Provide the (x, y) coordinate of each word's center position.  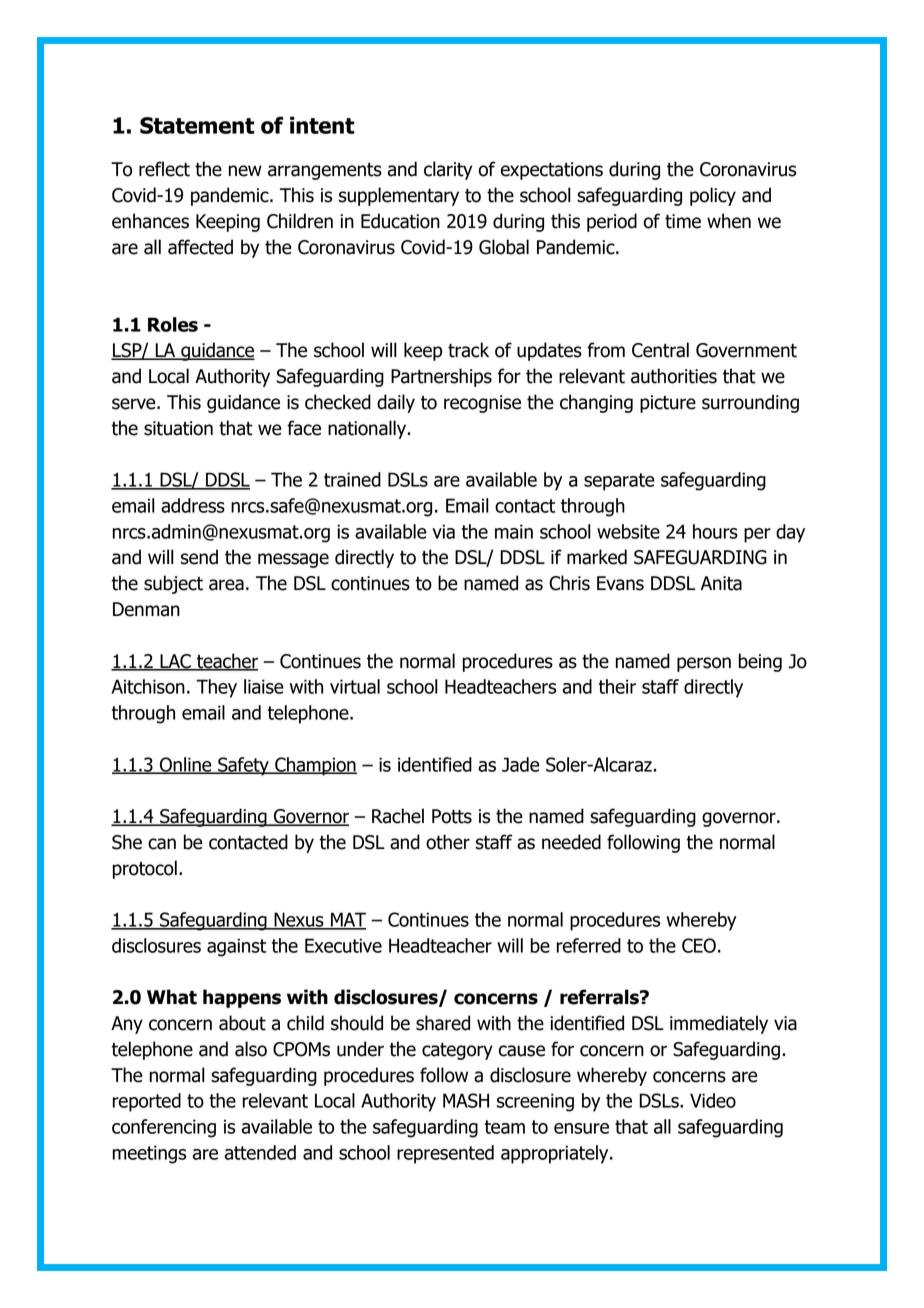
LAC (175, 662)
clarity (448, 170)
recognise (482, 404)
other (448, 842)
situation (178, 428)
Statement (197, 125)
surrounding (750, 403)
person (704, 664)
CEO (699, 945)
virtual (355, 686)
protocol (145, 869)
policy (713, 196)
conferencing (164, 1128)
